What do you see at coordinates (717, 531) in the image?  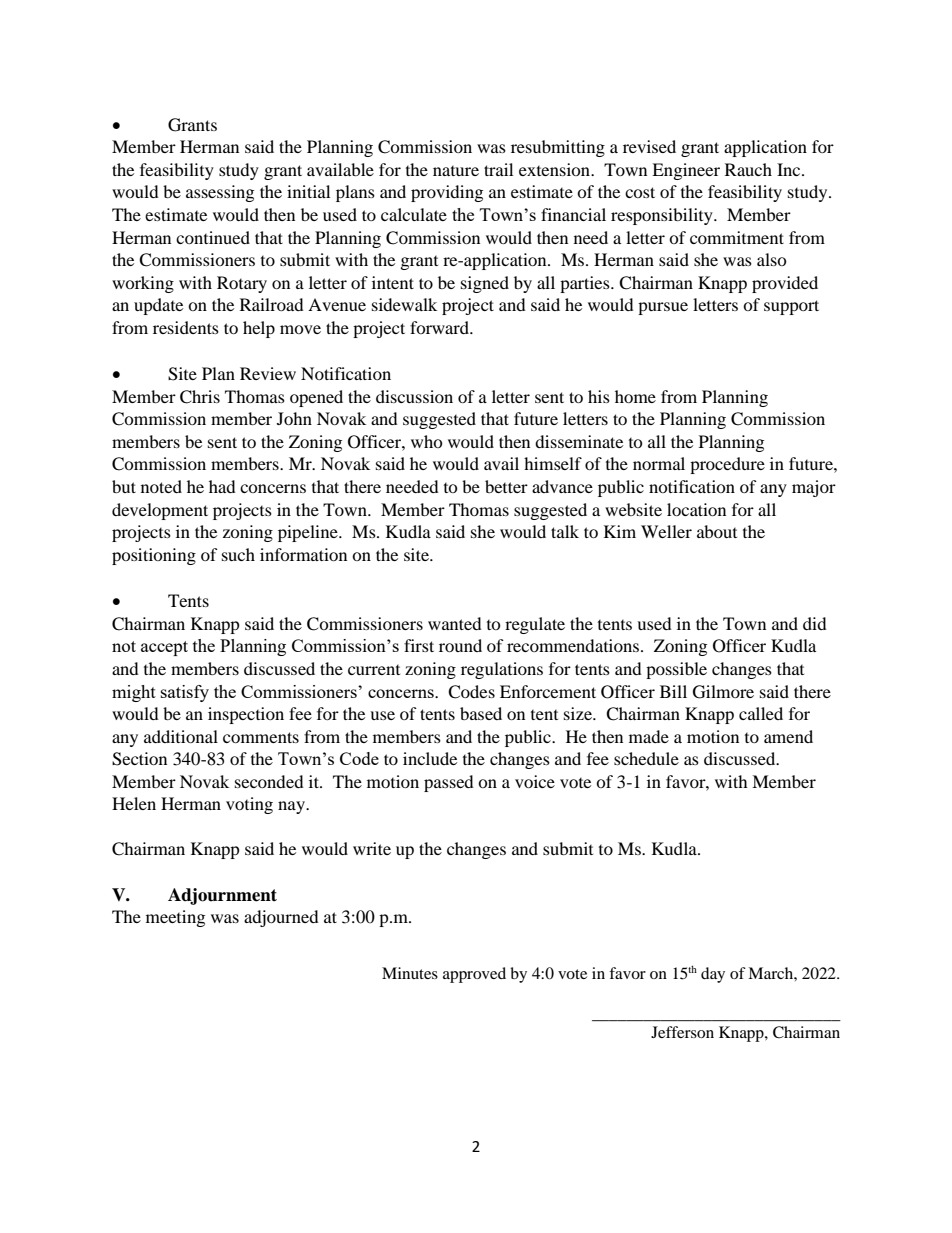 I see `about` at bounding box center [717, 531].
